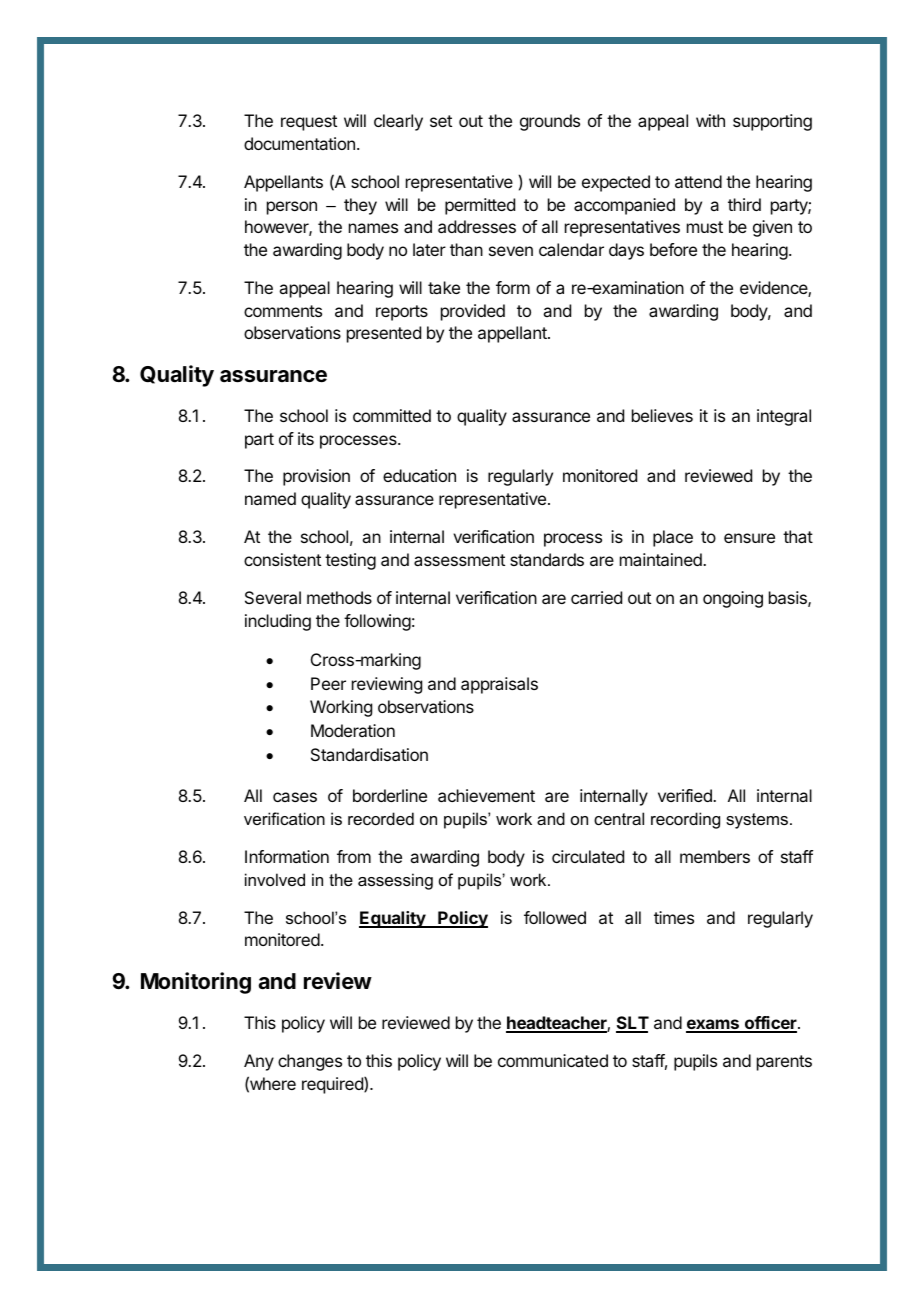  What do you see at coordinates (299, 143) in the screenshot?
I see `documentation` at bounding box center [299, 143].
